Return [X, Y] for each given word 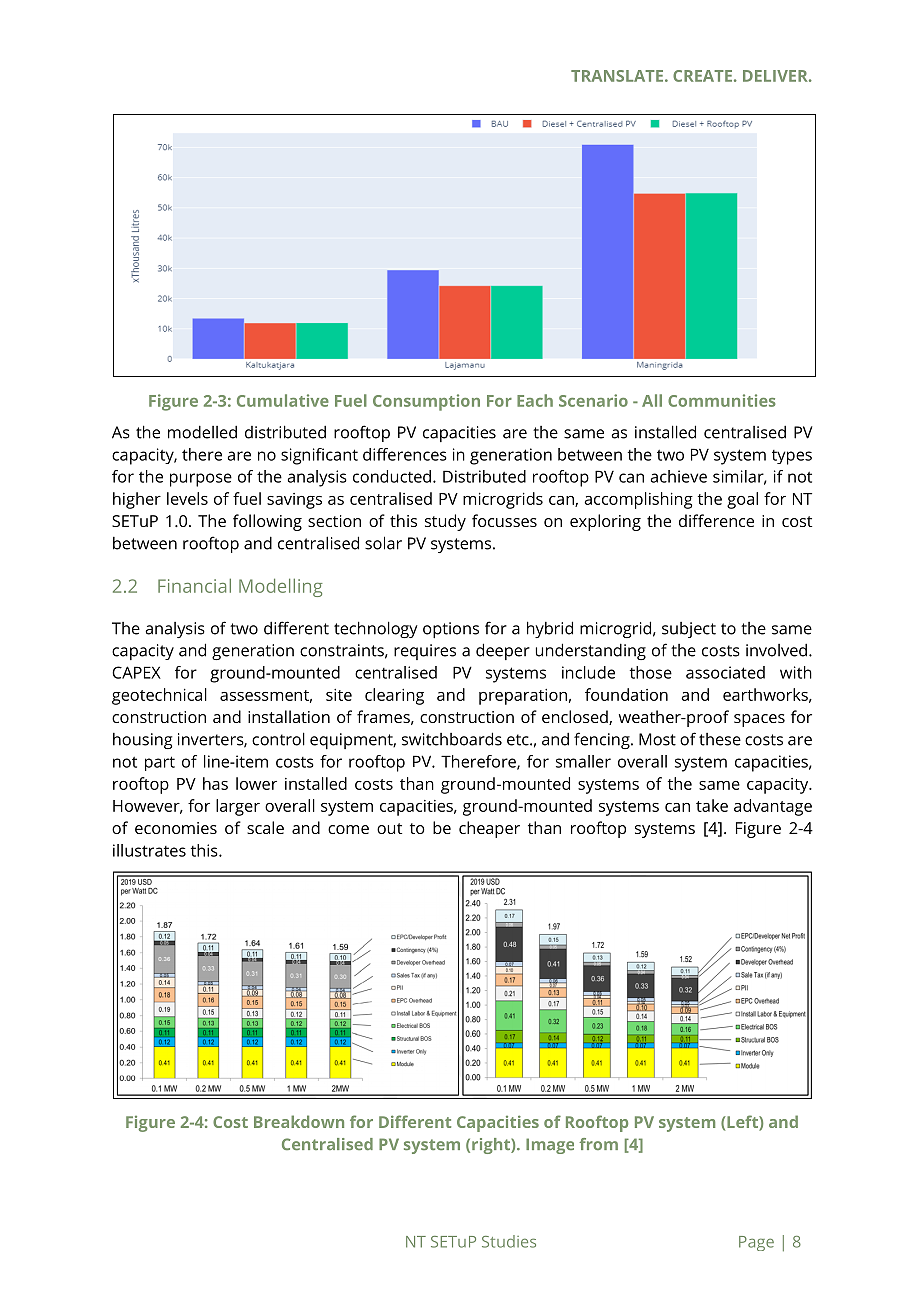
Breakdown [299, 1121]
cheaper [489, 829]
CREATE [702, 76]
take [712, 805]
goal [742, 500]
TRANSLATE [617, 76]
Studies [509, 1241]
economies [176, 828]
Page [756, 1243]
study [445, 522]
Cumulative [283, 400]
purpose [201, 480]
